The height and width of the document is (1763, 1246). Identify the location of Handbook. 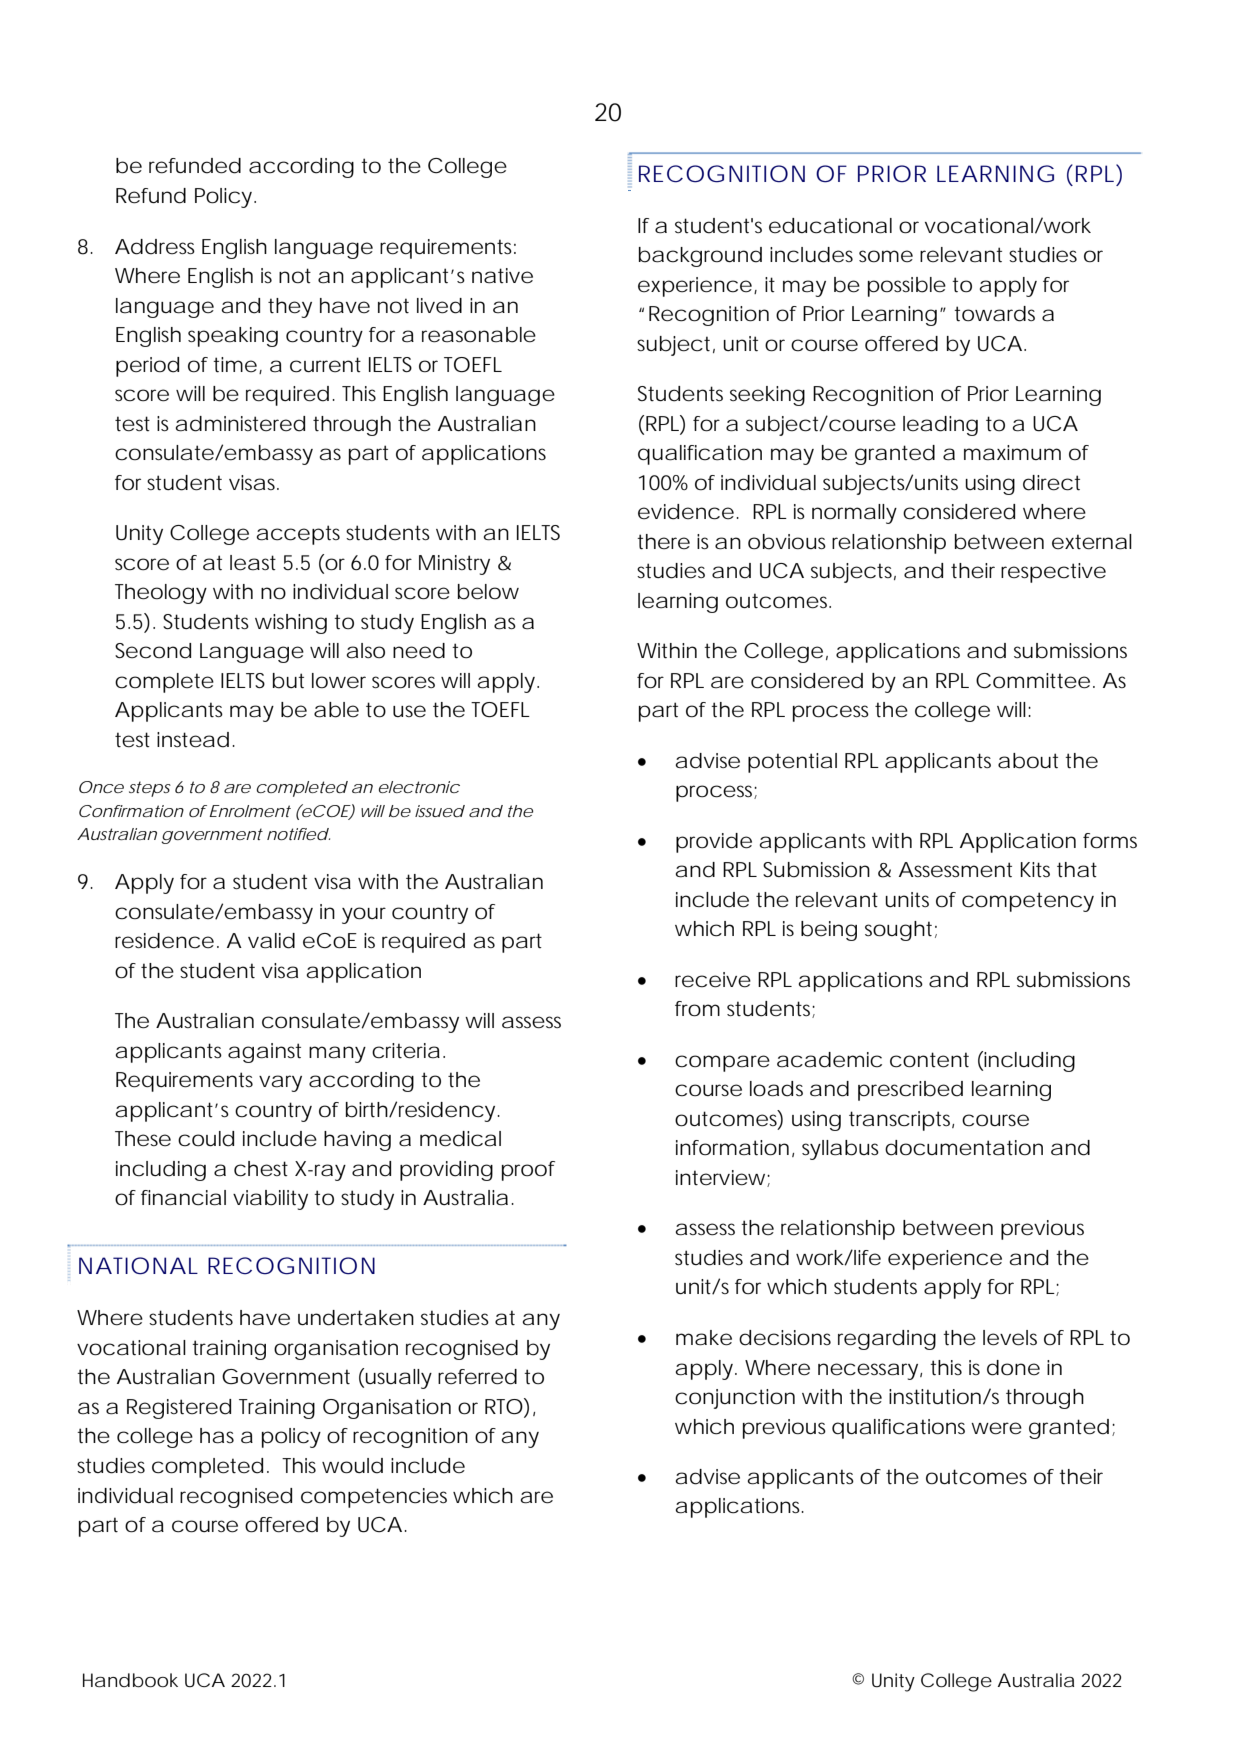
(130, 1680).
